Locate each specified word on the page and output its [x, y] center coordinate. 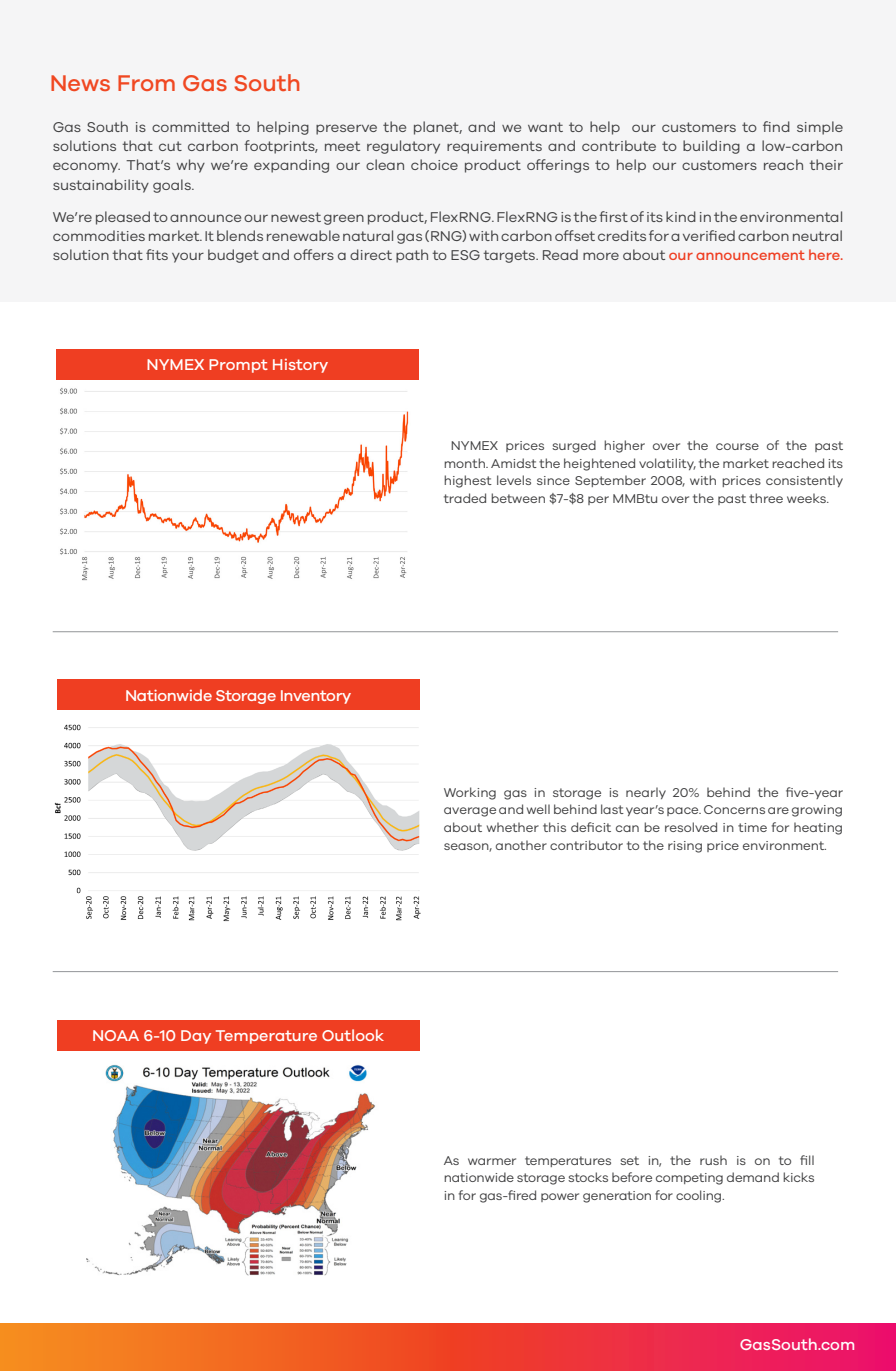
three [766, 498]
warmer [492, 1161]
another [521, 845]
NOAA [116, 1035]
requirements [494, 147]
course [737, 446]
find [776, 126]
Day [196, 1037]
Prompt [238, 366]
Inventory [316, 697]
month [465, 463]
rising [685, 847]
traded [465, 498]
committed [190, 126]
